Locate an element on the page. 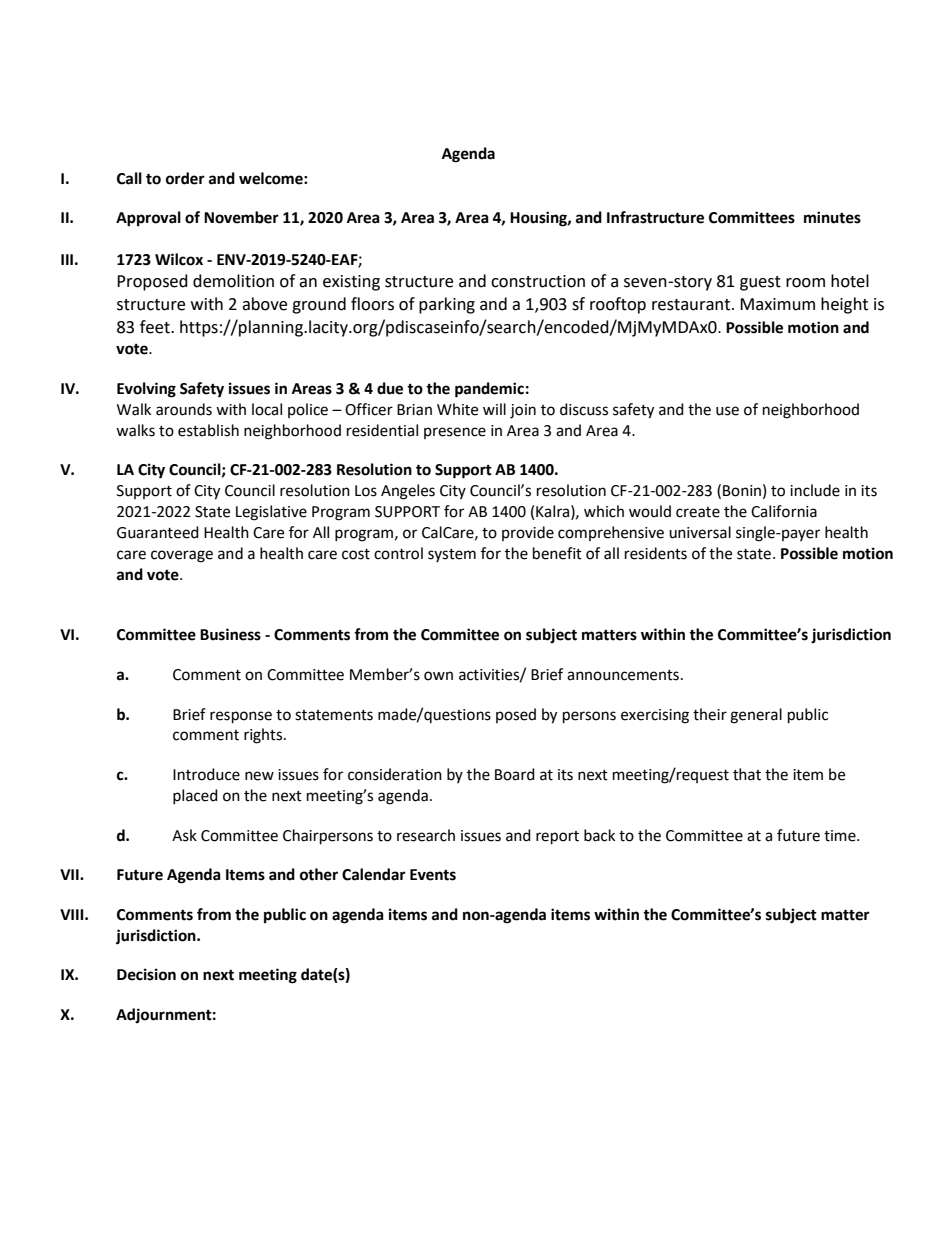  system is located at coordinates (452, 555).
